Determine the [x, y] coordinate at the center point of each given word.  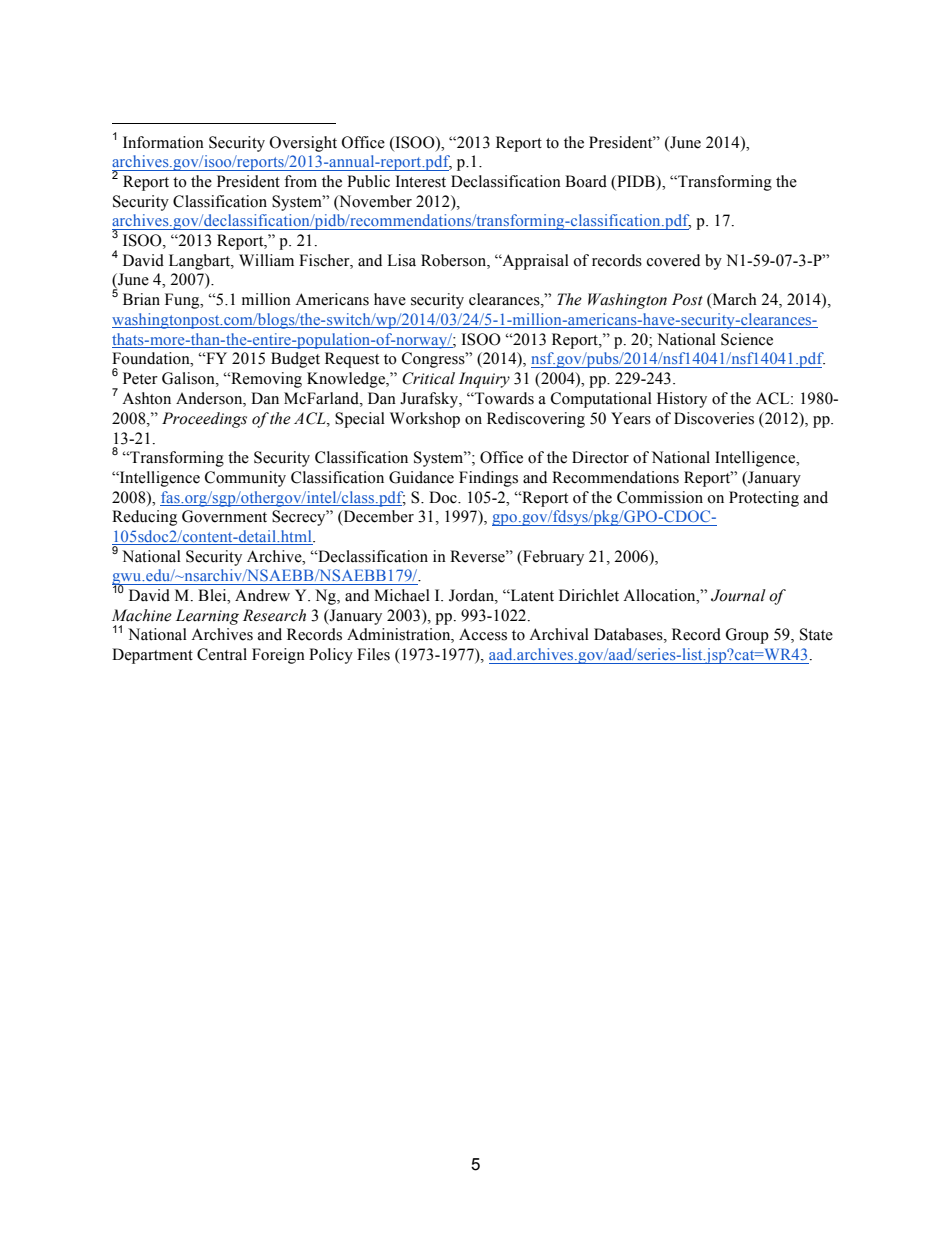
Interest [421, 181]
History [682, 400]
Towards [503, 398]
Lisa [401, 260]
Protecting [764, 499]
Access [483, 635]
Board [586, 181]
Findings [488, 479]
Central [222, 654]
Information [163, 142]
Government [224, 516]
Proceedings [204, 420]
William [266, 260]
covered [673, 260]
